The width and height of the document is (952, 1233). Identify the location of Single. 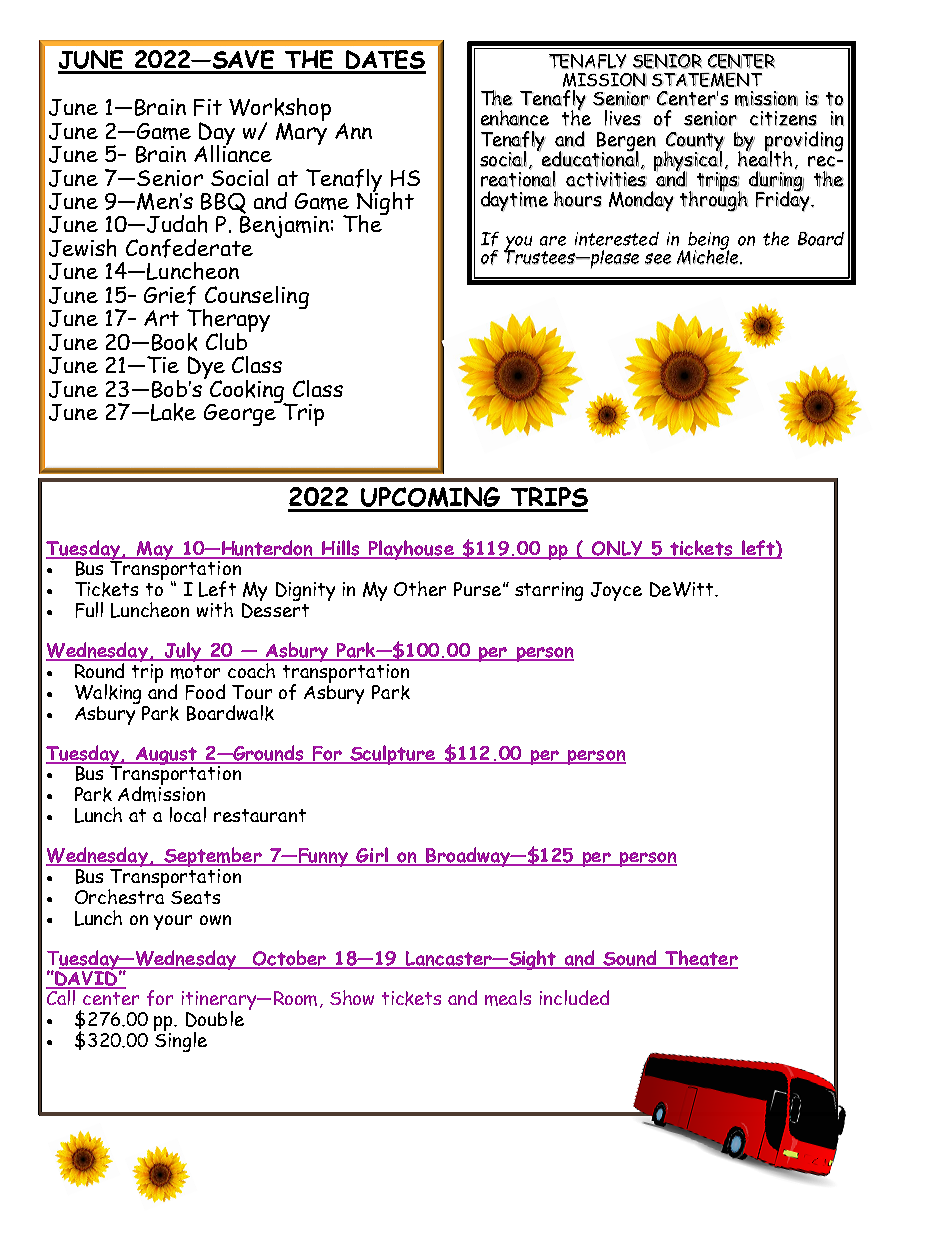
(180, 1040).
